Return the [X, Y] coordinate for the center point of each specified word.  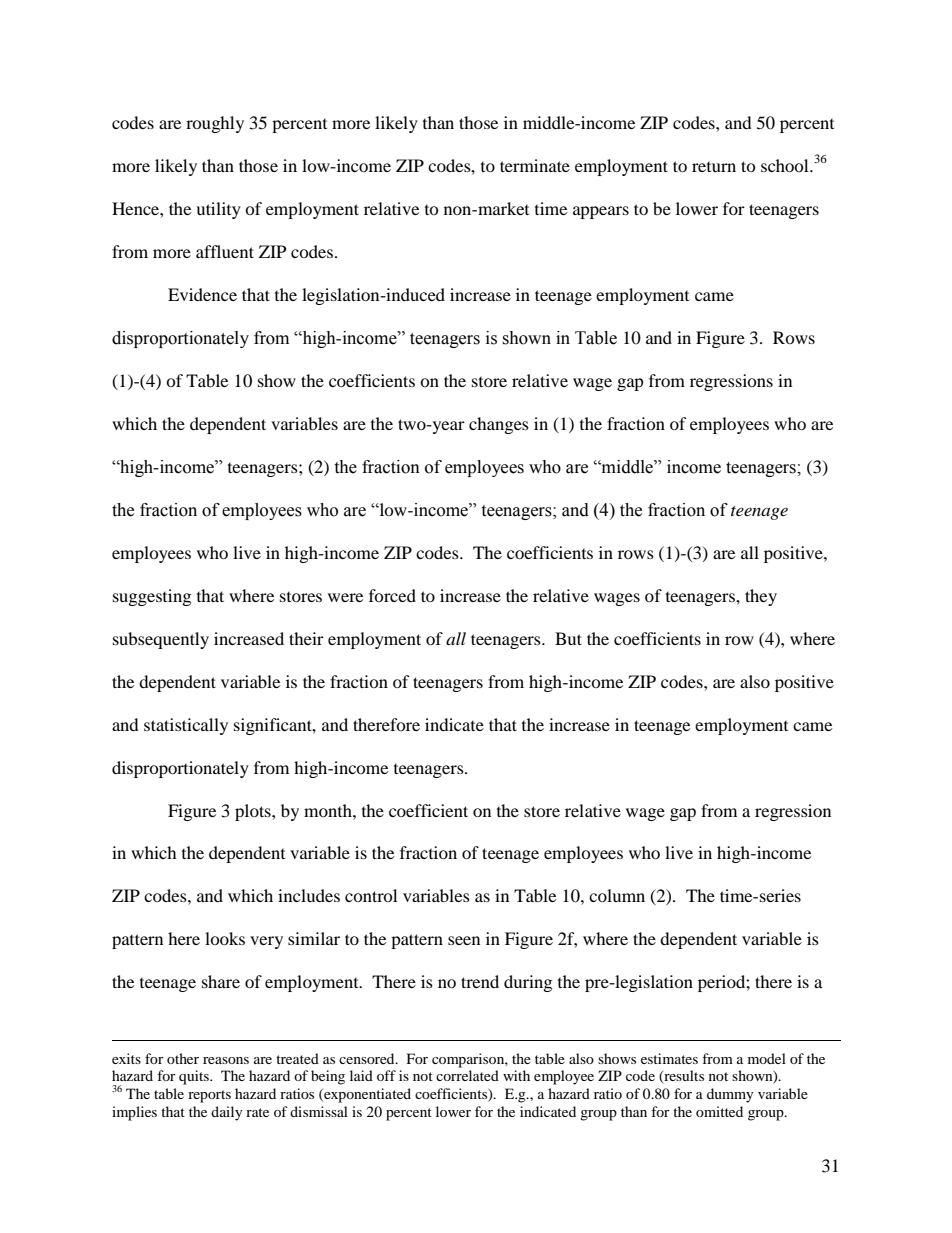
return [714, 167]
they [761, 597]
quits [195, 1077]
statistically [186, 726]
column [617, 895]
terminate [535, 165]
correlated [467, 1075]
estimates [669, 1058]
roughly [215, 124]
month [329, 810]
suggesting [152, 597]
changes [499, 425]
